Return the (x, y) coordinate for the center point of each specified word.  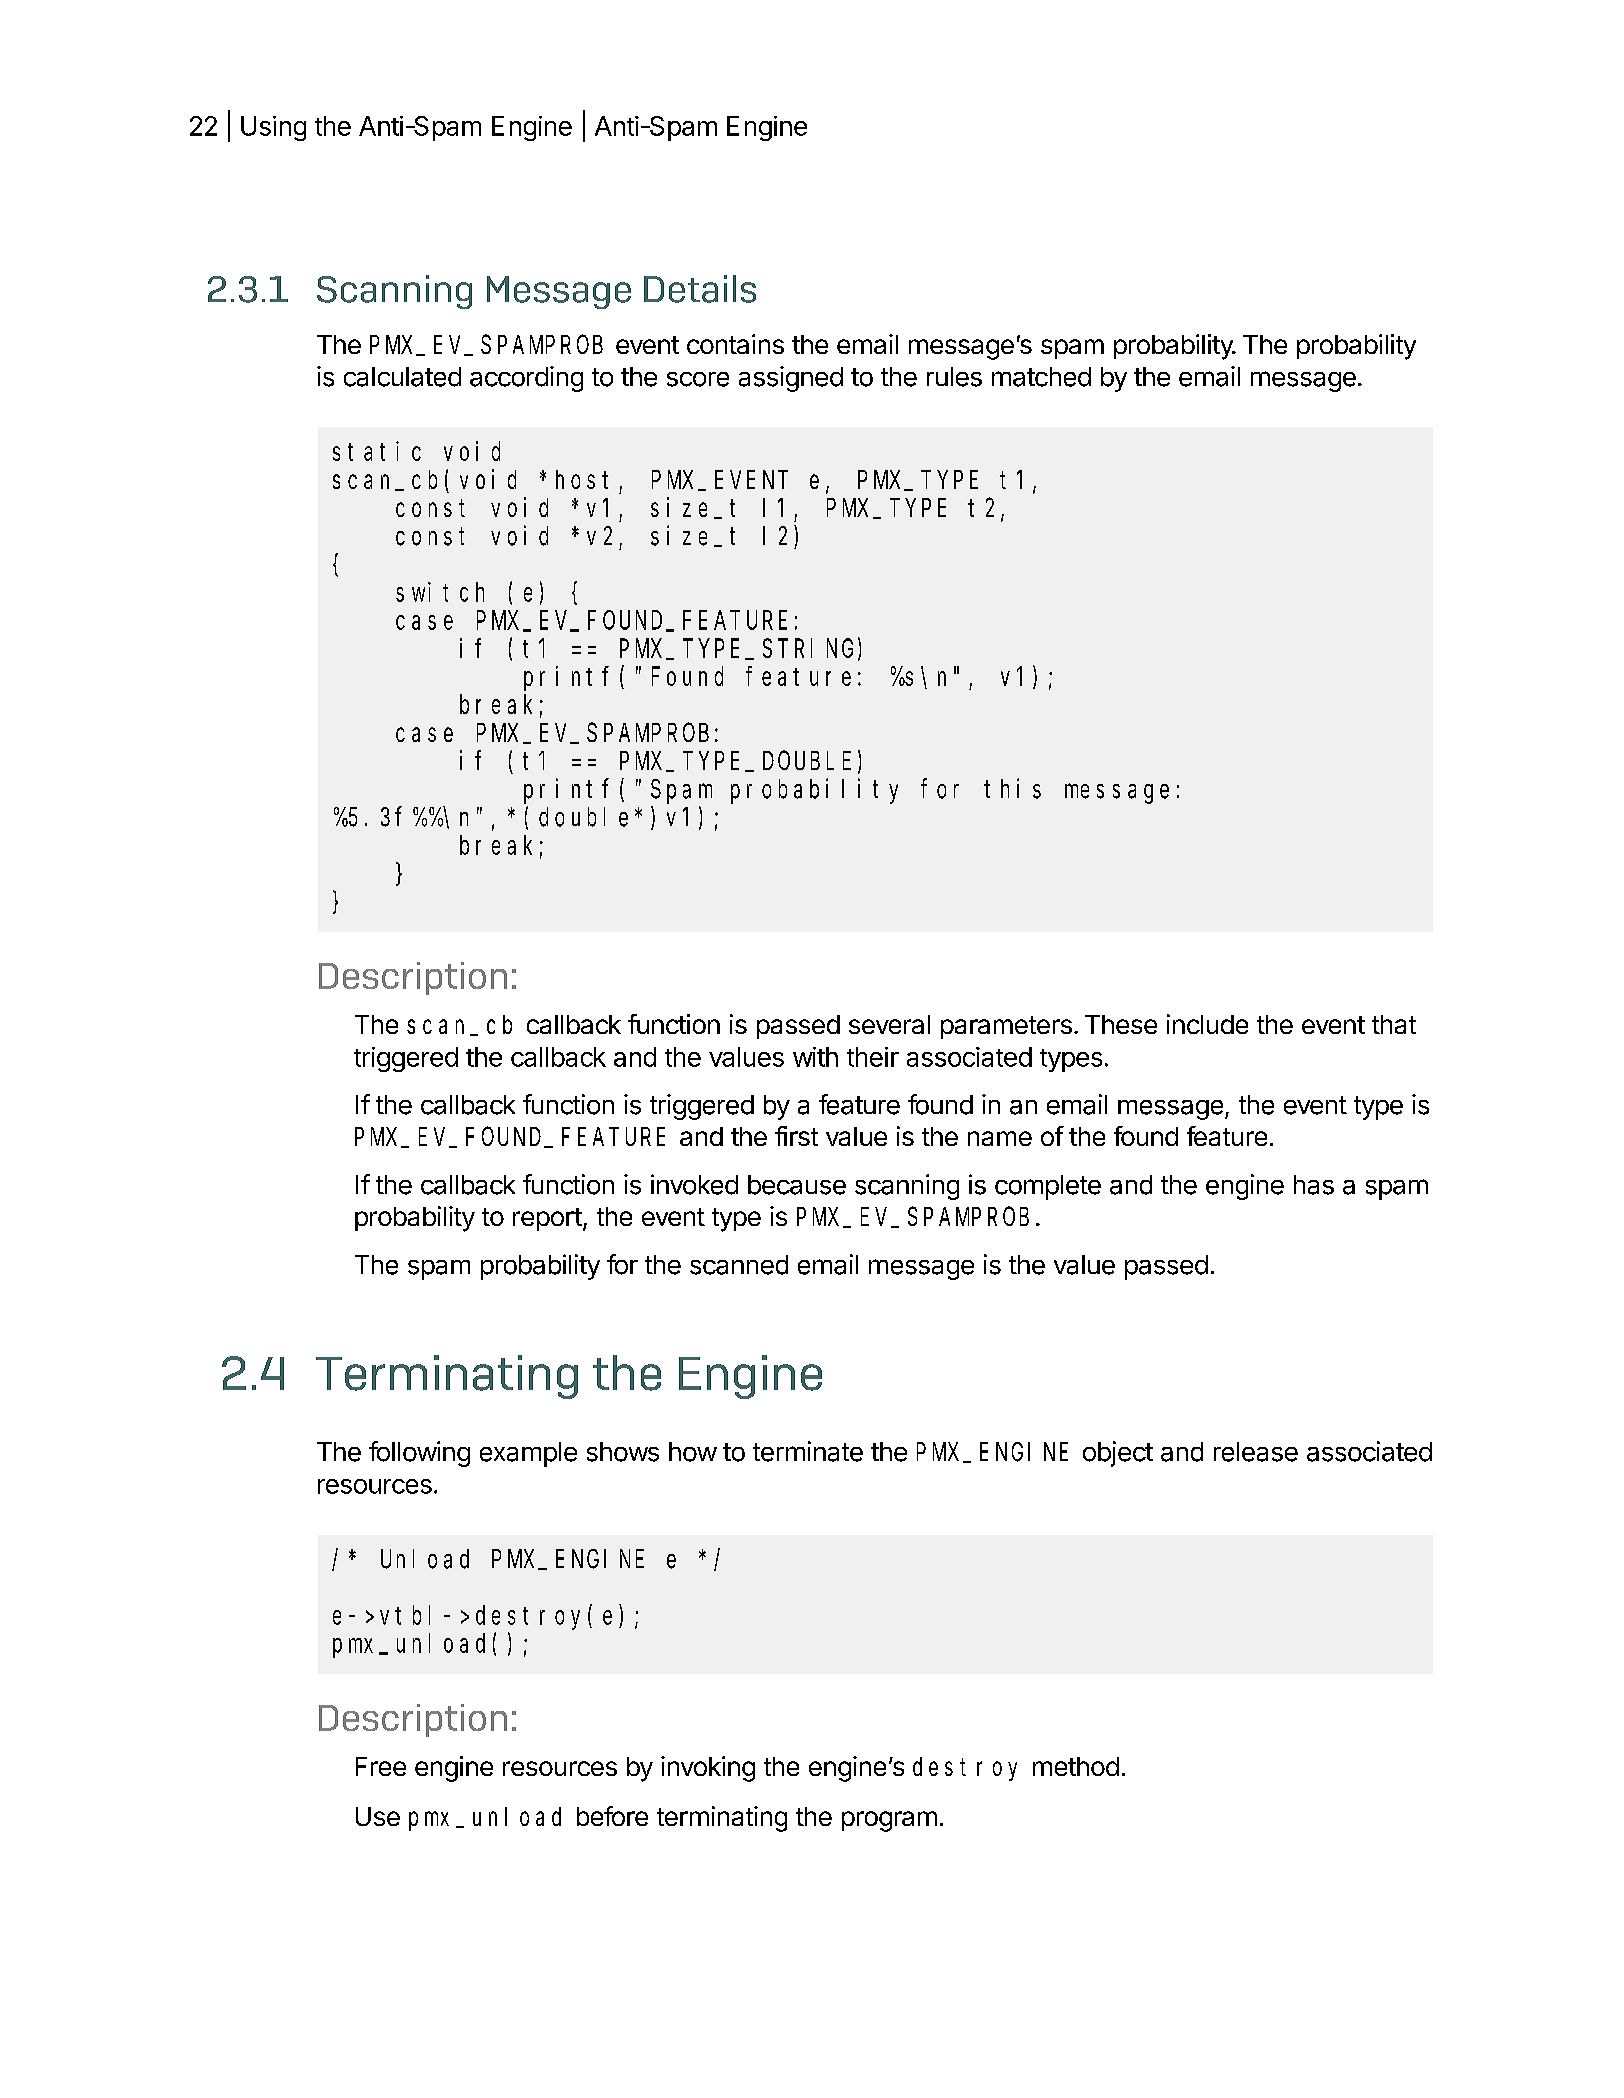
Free (381, 1766)
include (1207, 1024)
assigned (791, 379)
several (889, 1024)
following (419, 1454)
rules (954, 377)
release (1256, 1452)
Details (700, 289)
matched (1041, 377)
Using (273, 128)
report (547, 1219)
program (889, 1821)
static (377, 451)
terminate (808, 1451)
